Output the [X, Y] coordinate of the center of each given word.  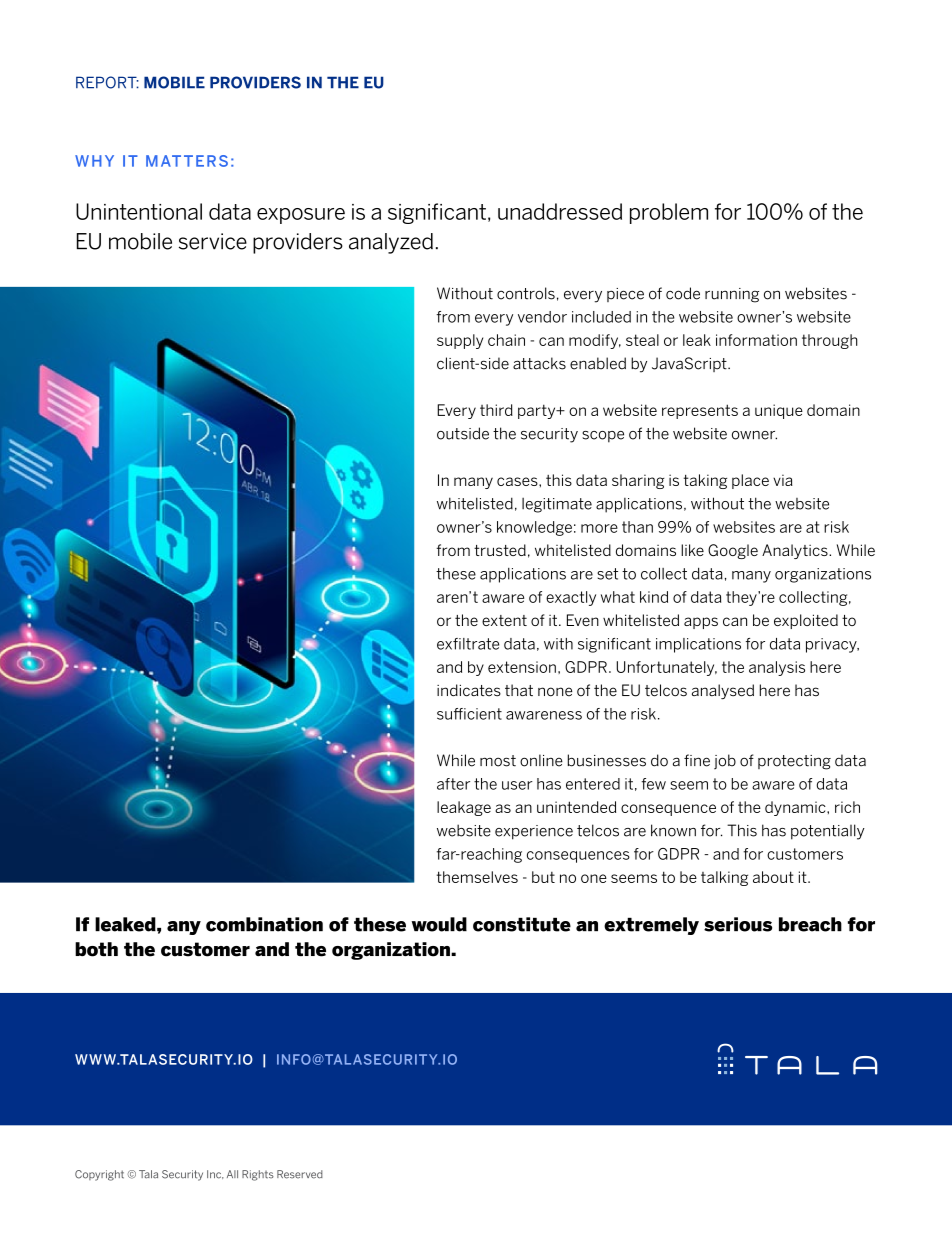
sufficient [469, 714]
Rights [258, 1175]
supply [460, 341]
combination [264, 924]
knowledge [534, 528]
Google [733, 551]
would [439, 924]
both [96, 949]
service [213, 241]
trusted [500, 550]
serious [738, 924]
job [725, 761]
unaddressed [560, 211]
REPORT [107, 82]
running [732, 295]
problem [669, 213]
